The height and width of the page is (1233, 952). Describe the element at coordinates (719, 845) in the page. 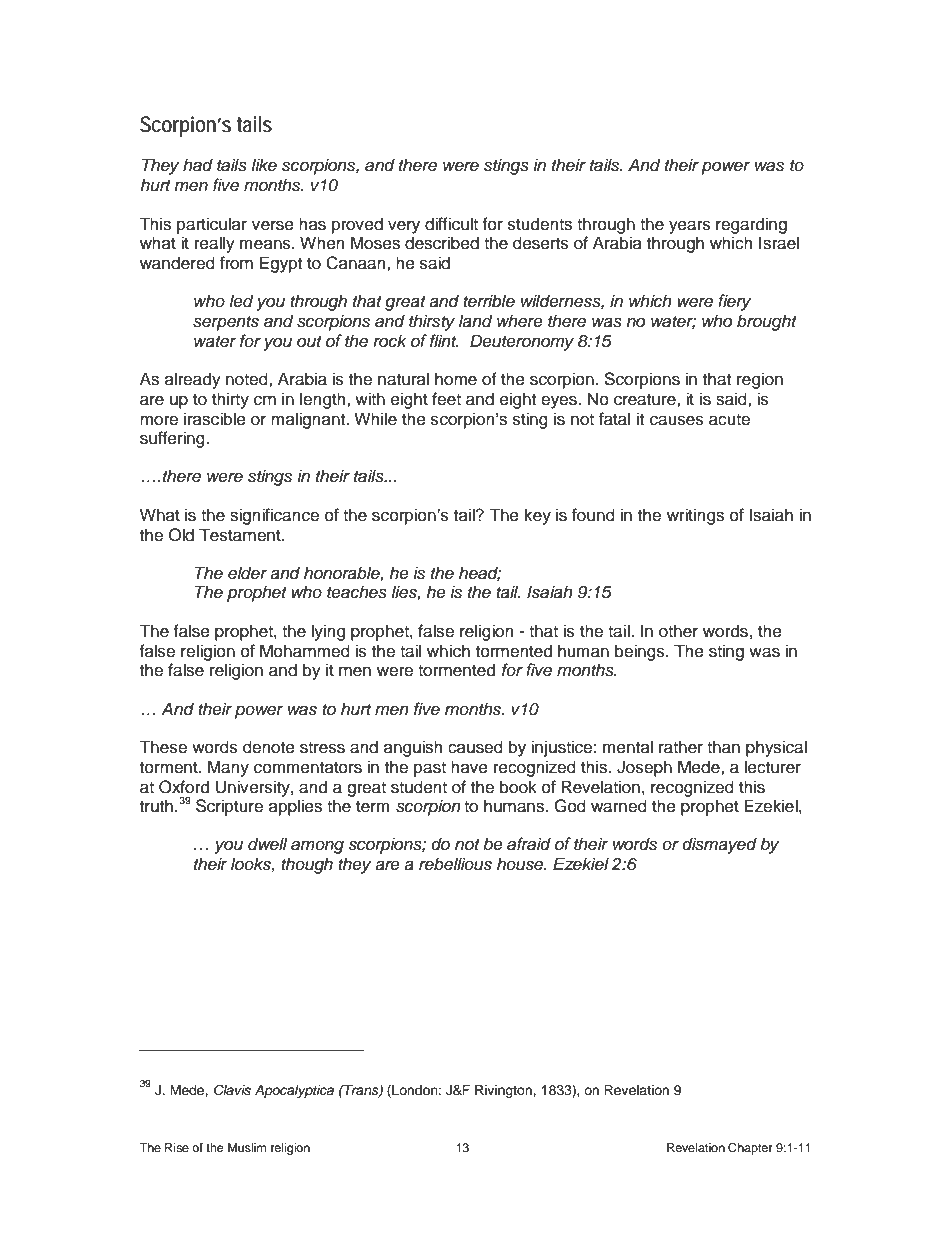

I see `dismayed` at that location.
